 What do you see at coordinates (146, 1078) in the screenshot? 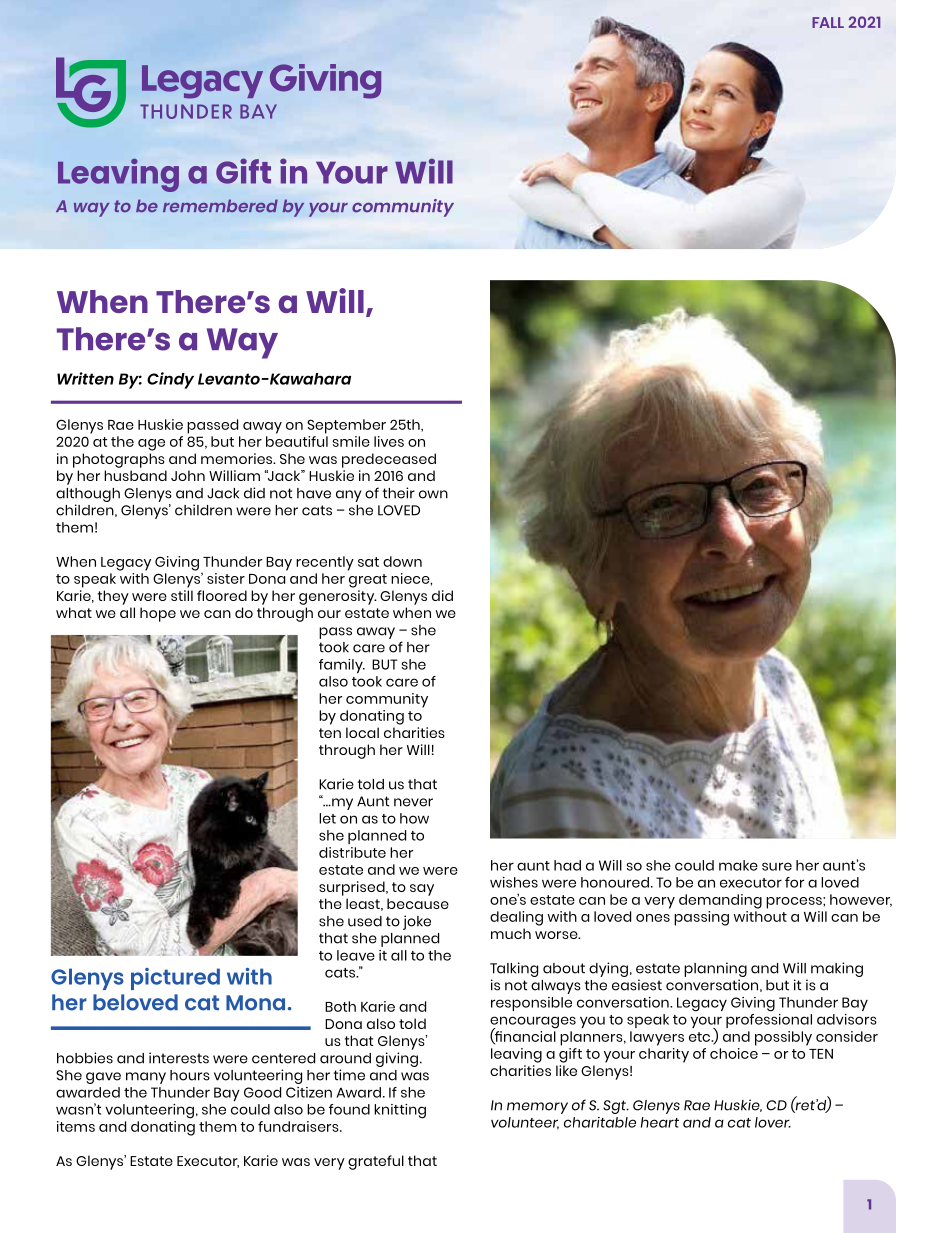
I see `many` at bounding box center [146, 1078].
